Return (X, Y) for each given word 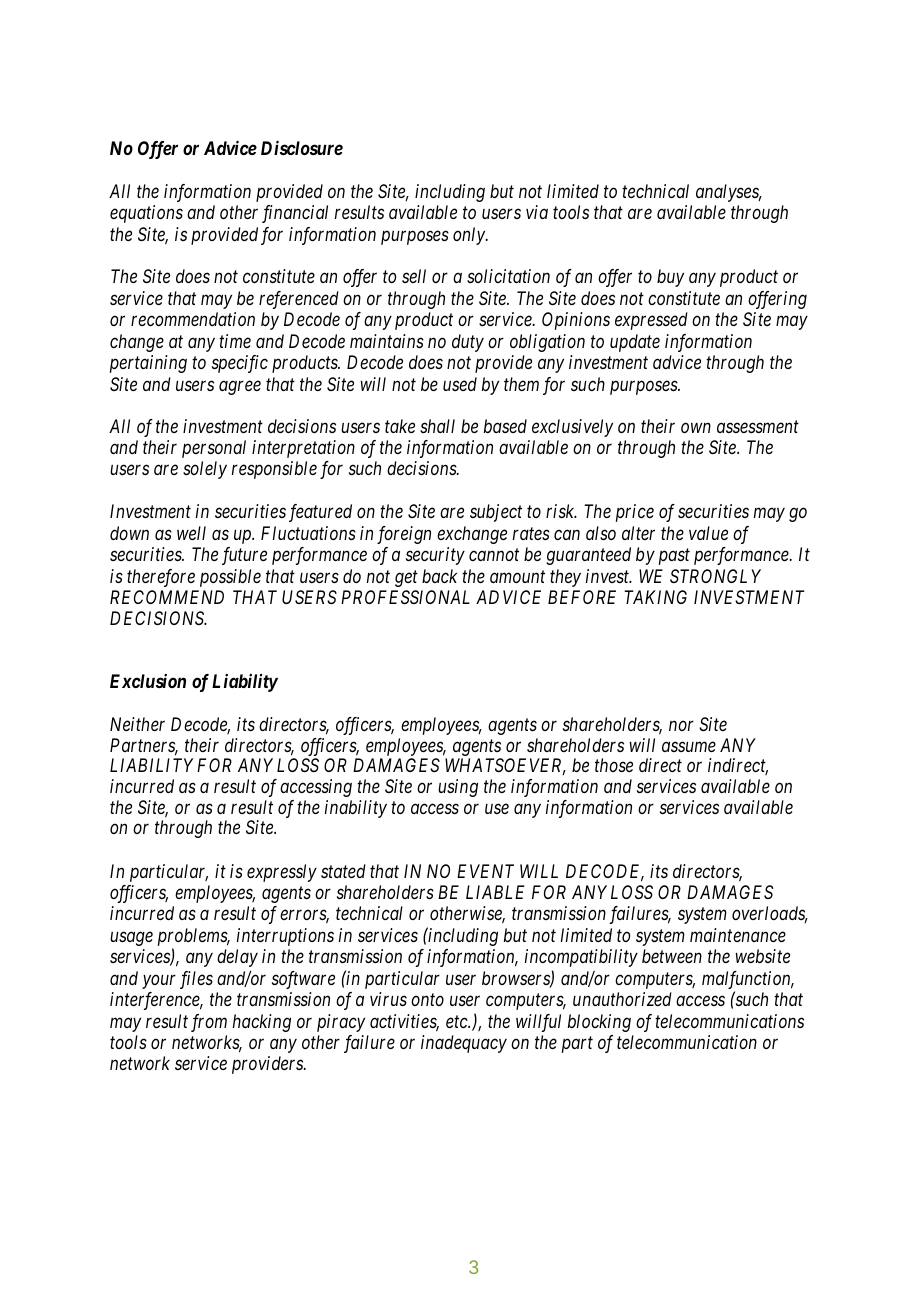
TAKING (655, 597)
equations (146, 214)
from (209, 1023)
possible (230, 578)
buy (670, 278)
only (470, 236)
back (439, 576)
